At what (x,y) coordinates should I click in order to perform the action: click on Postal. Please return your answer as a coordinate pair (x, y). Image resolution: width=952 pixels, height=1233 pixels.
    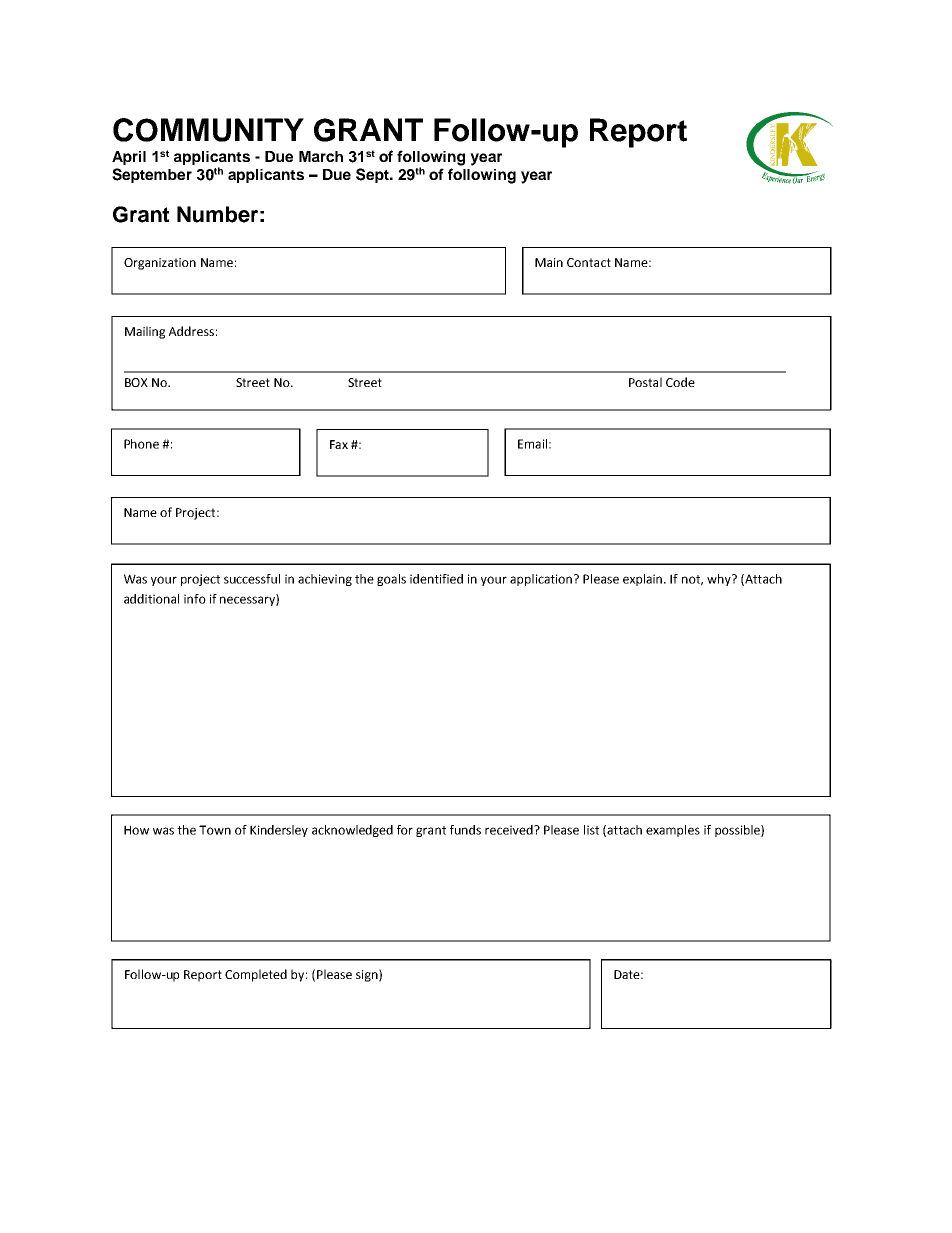
    Looking at the image, I should click on (645, 382).
